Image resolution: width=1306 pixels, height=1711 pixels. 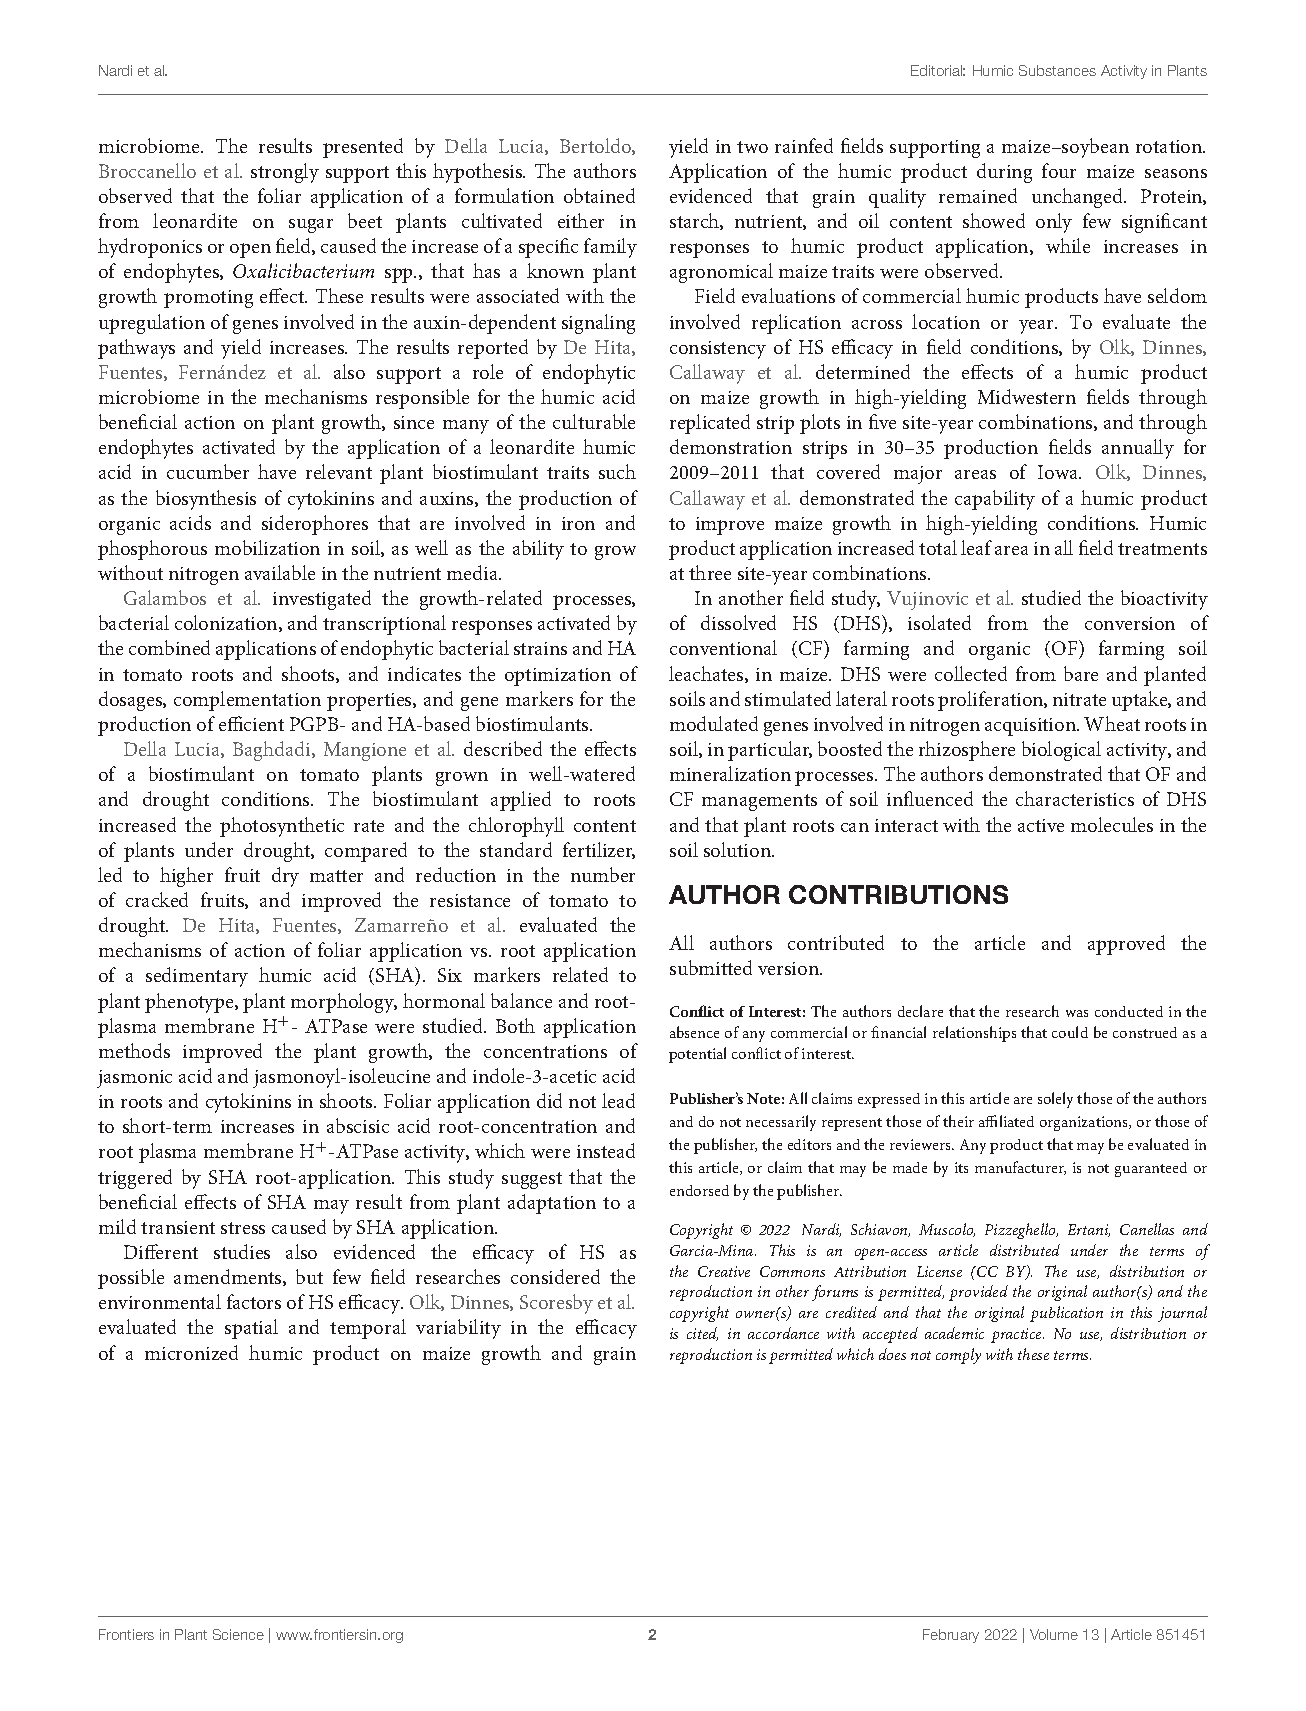 I want to click on solely, so click(x=1055, y=1100).
